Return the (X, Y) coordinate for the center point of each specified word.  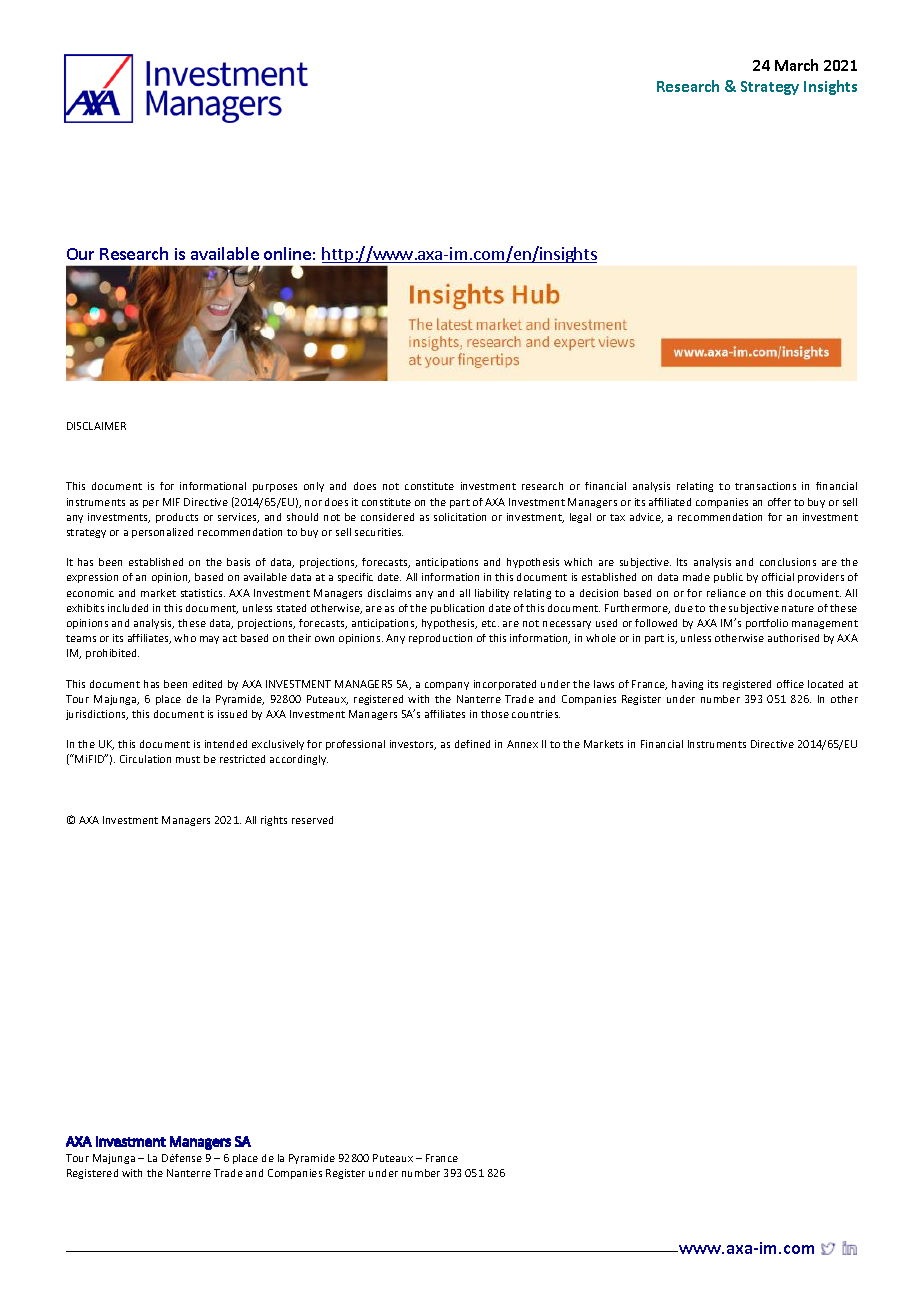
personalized (162, 533)
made (696, 577)
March (796, 65)
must (188, 759)
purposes (275, 488)
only (314, 487)
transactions (765, 486)
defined (472, 744)
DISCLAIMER (96, 426)
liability (492, 594)
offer (779, 502)
